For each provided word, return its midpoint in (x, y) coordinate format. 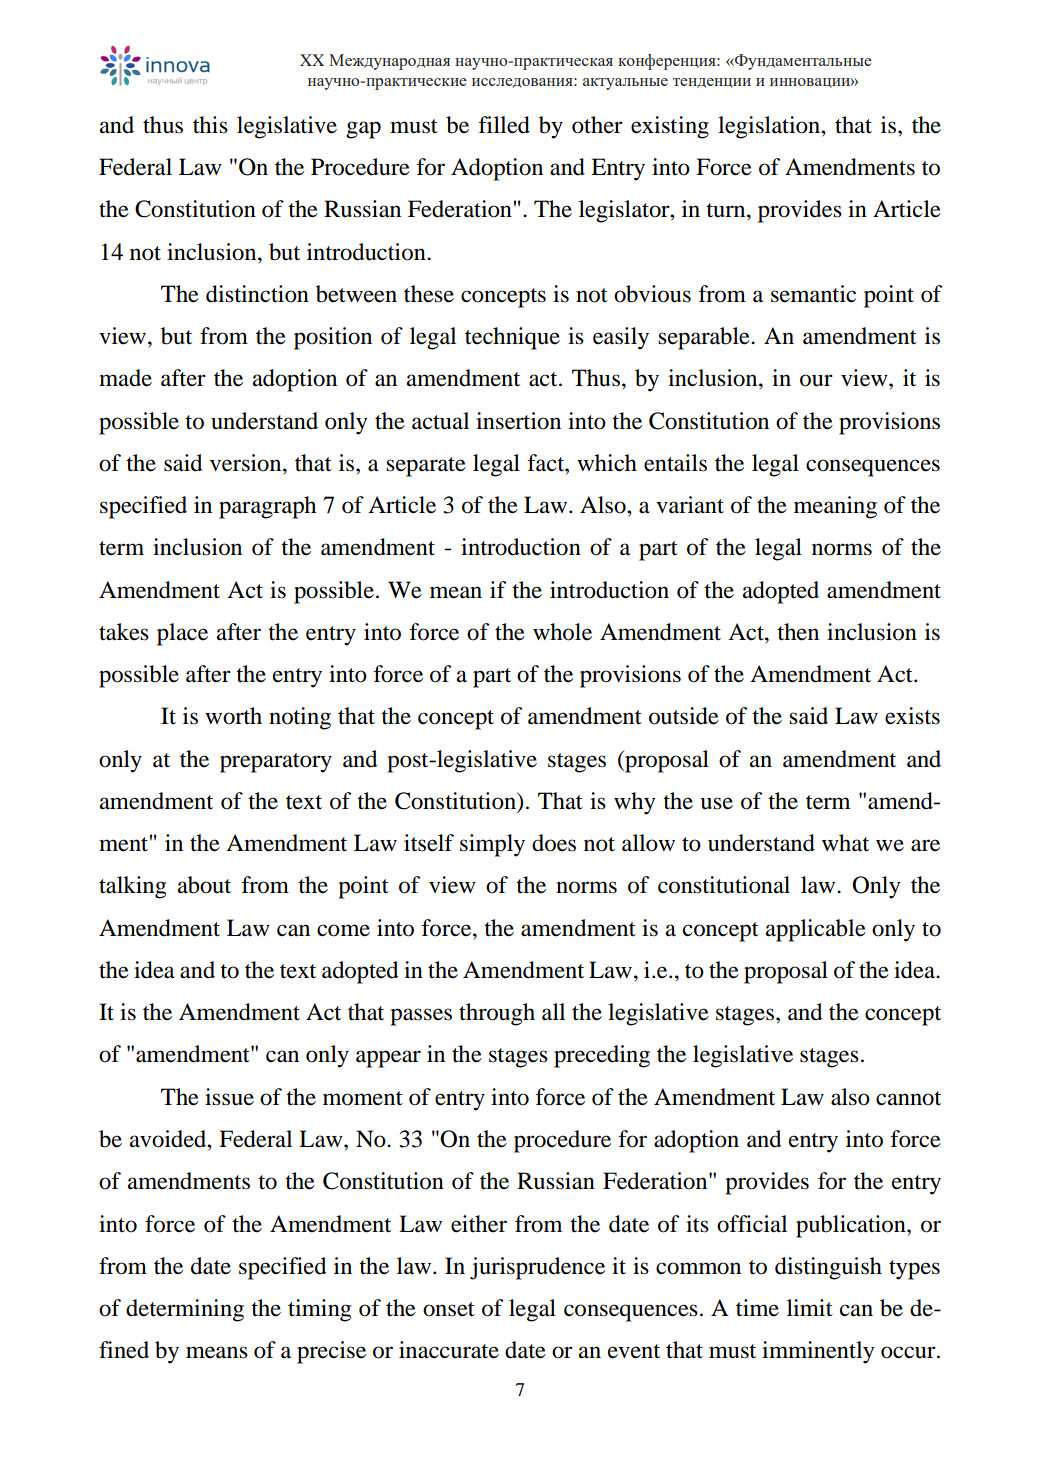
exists (912, 716)
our (816, 380)
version (247, 463)
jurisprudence (537, 1268)
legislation (770, 127)
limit (810, 1308)
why (634, 803)
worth (233, 716)
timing (319, 1310)
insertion (518, 421)
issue (229, 1097)
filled (504, 125)
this (210, 125)
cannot (908, 1098)
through (497, 1014)
